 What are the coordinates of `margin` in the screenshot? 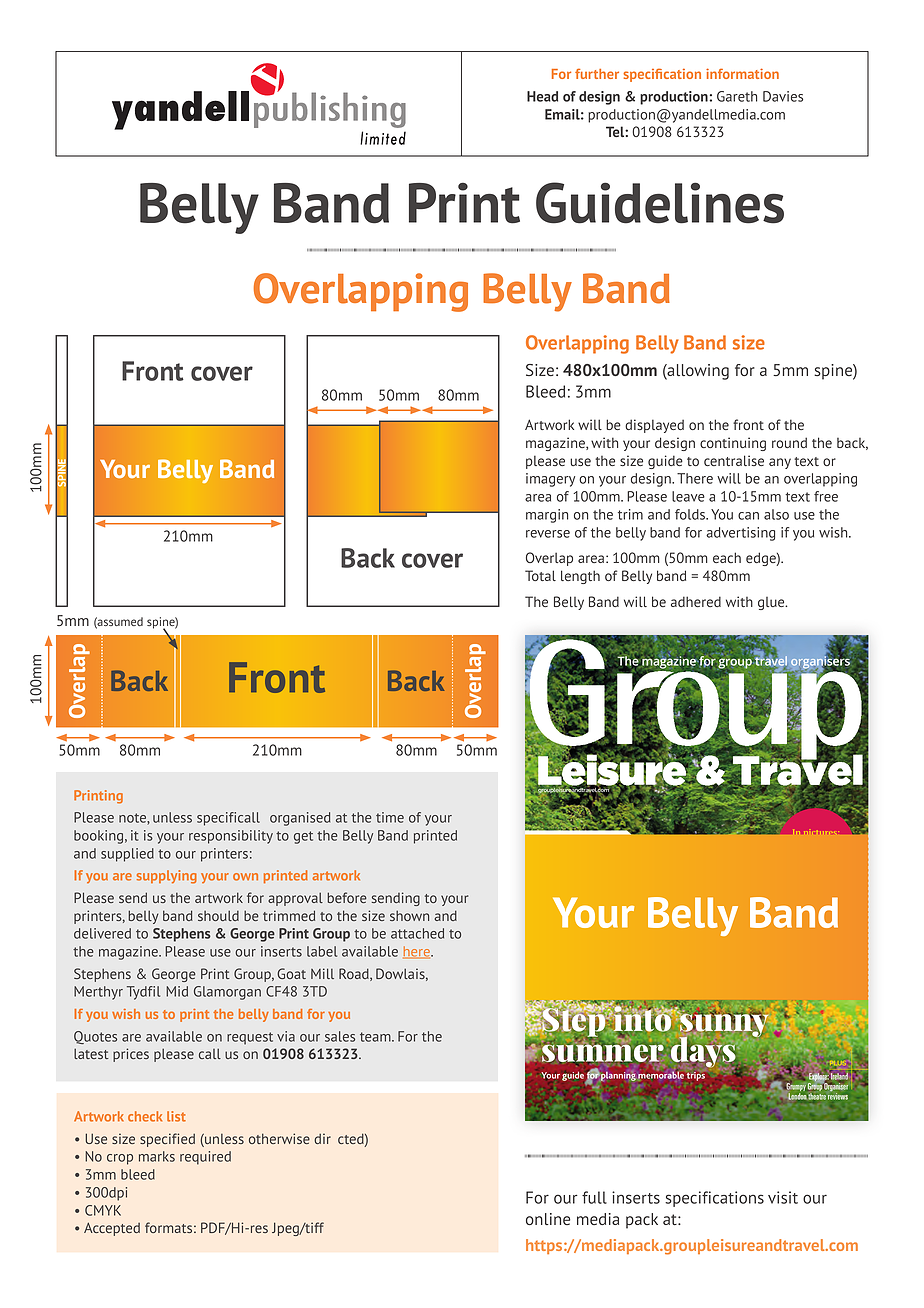 It's located at (547, 516).
